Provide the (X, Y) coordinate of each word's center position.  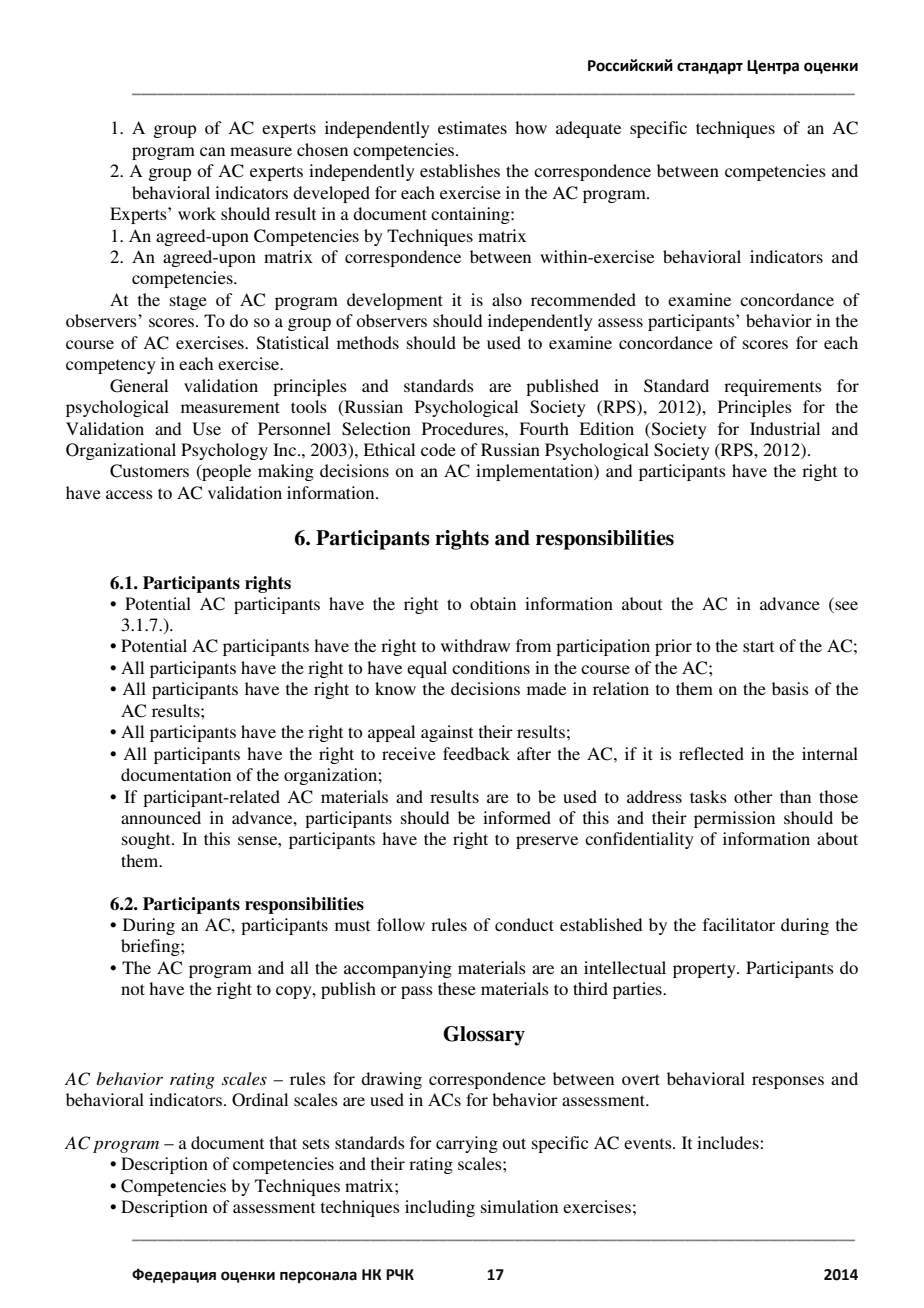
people (225, 472)
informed (517, 817)
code (438, 449)
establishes (460, 170)
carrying (467, 1144)
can (212, 151)
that (283, 1142)
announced (161, 817)
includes (729, 1142)
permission (734, 819)
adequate (588, 129)
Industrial (785, 428)
